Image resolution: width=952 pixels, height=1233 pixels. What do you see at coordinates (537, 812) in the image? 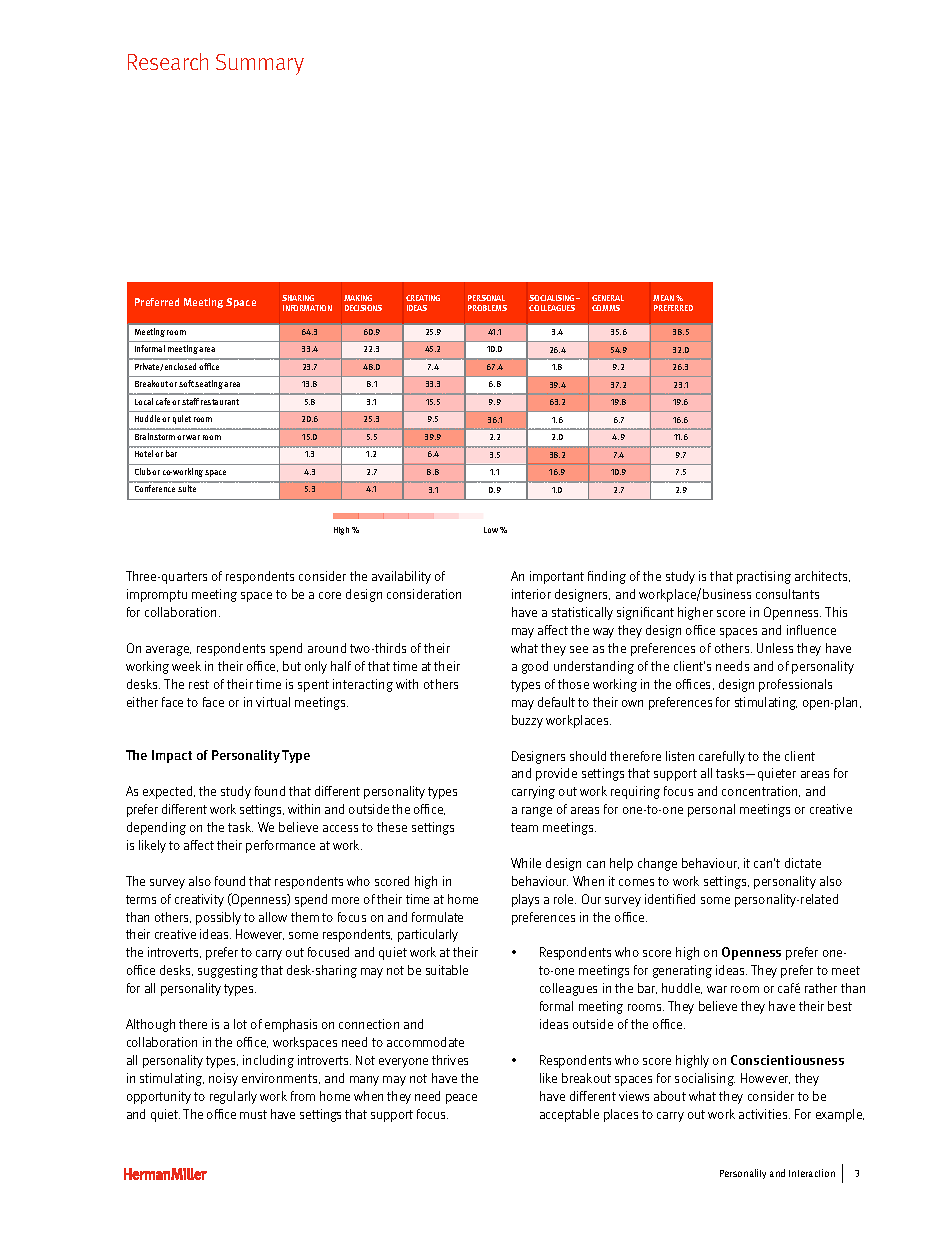
I see `range` at bounding box center [537, 812].
